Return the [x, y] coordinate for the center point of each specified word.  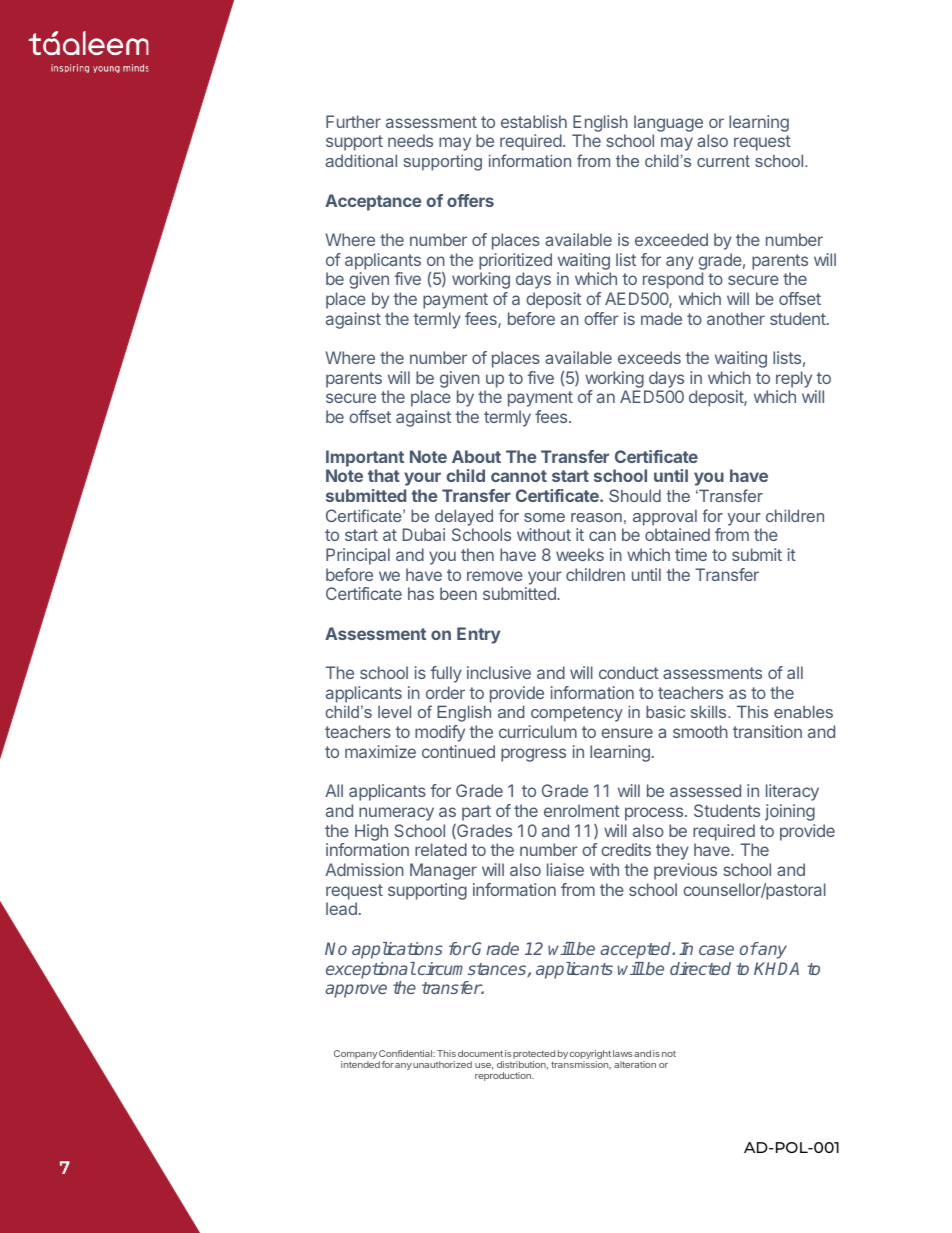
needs [410, 140]
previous [685, 871]
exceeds [649, 357]
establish [534, 121]
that [384, 475]
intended [360, 1064]
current [723, 161]
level [394, 711]
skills [710, 711]
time [691, 554]
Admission [364, 869]
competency [577, 714]
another [736, 318]
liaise [565, 869]
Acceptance [373, 202]
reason [596, 517]
